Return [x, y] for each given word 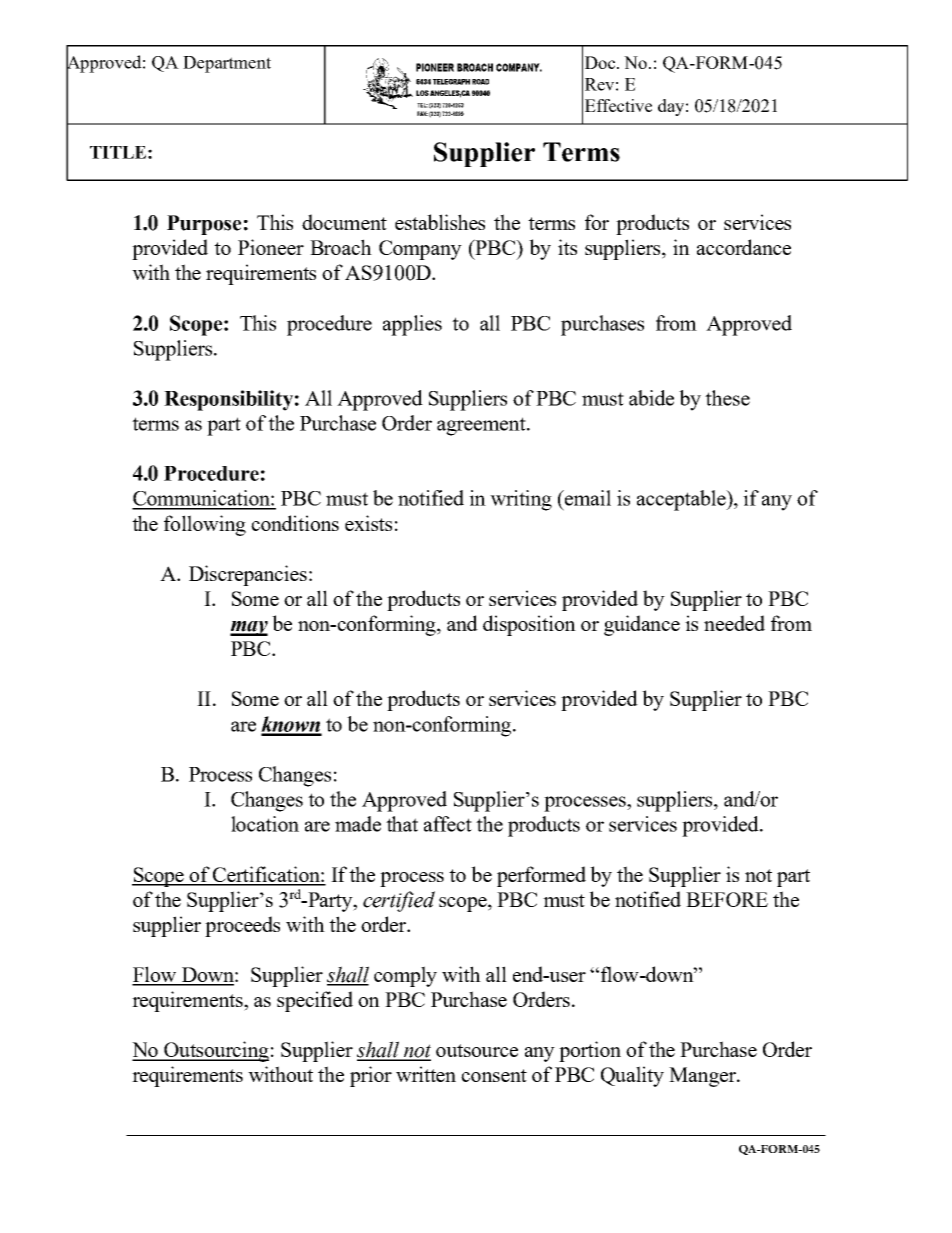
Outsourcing [215, 1051]
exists [368, 523]
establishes [440, 222]
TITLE [118, 152]
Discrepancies [248, 575]
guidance [642, 625]
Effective [618, 105]
